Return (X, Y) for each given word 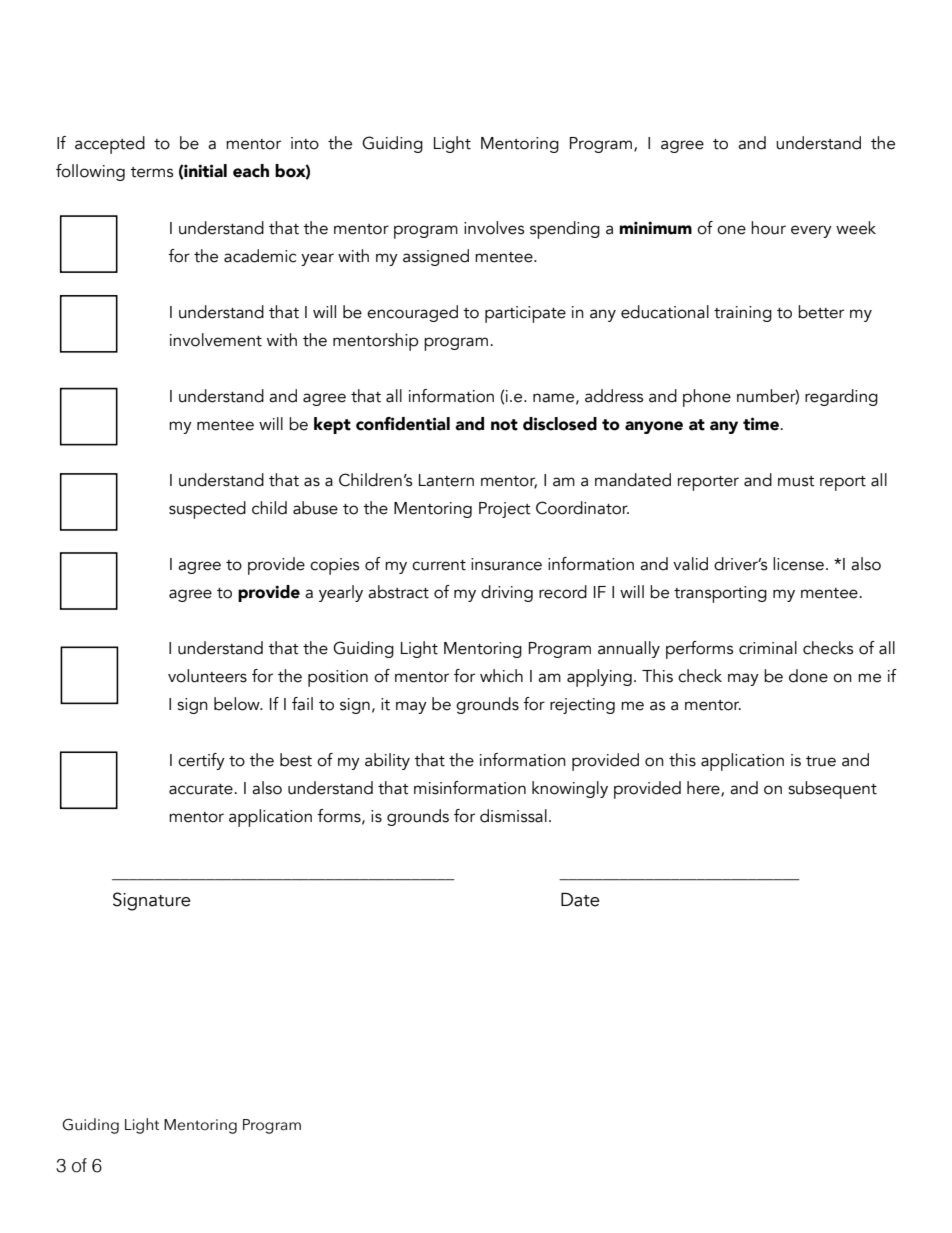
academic (260, 256)
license (798, 564)
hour (768, 228)
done (808, 676)
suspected (207, 510)
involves (494, 228)
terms (151, 172)
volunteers (207, 676)
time (761, 424)
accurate (201, 789)
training (743, 314)
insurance (506, 564)
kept (332, 425)
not (504, 425)
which (501, 676)
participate (525, 314)
